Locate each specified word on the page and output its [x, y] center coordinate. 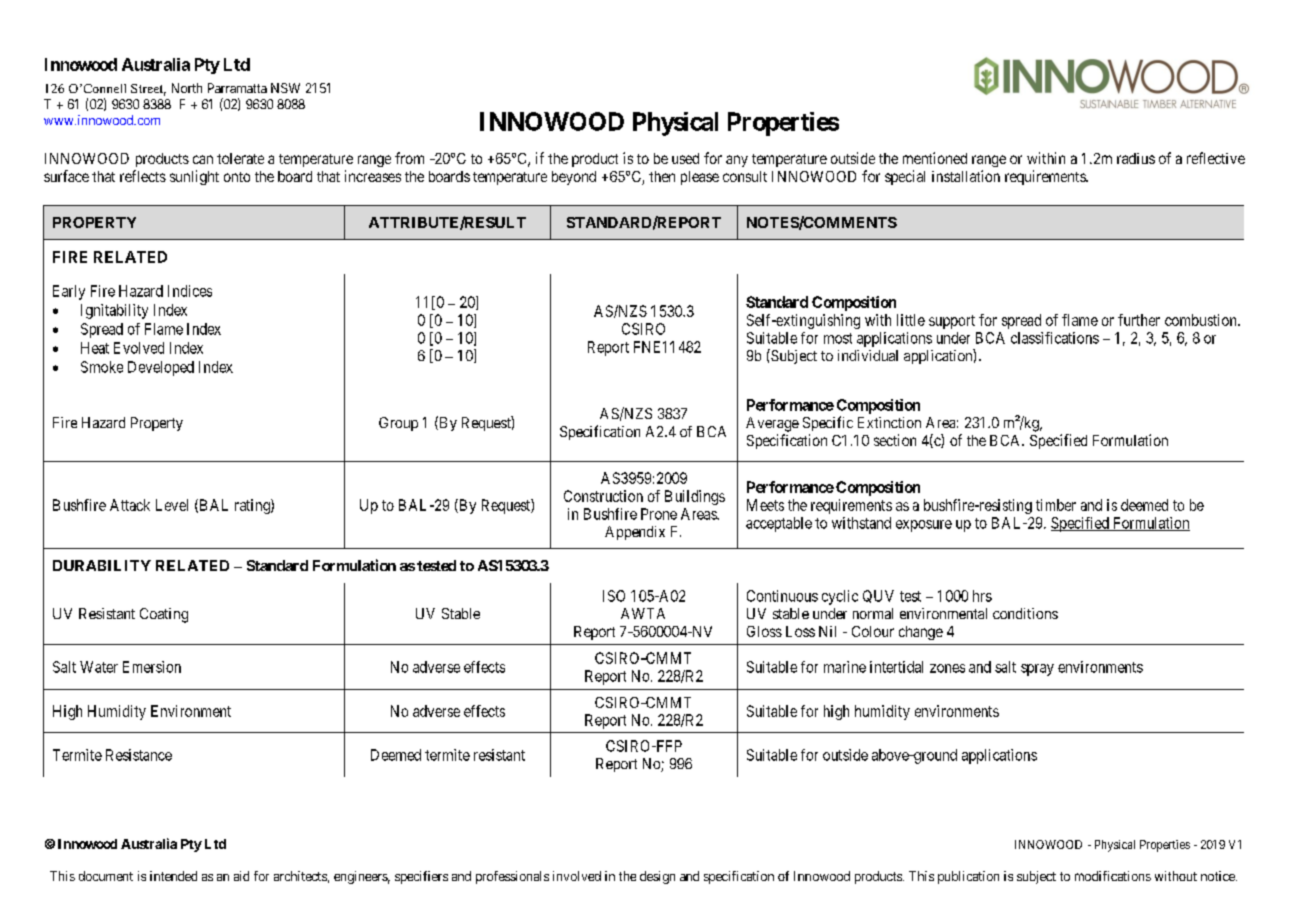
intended [173, 876]
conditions [1025, 613]
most [838, 338]
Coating [164, 615]
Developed [161, 368]
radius [1136, 158]
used [685, 158]
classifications [1055, 338]
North [187, 88]
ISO [614, 596]
